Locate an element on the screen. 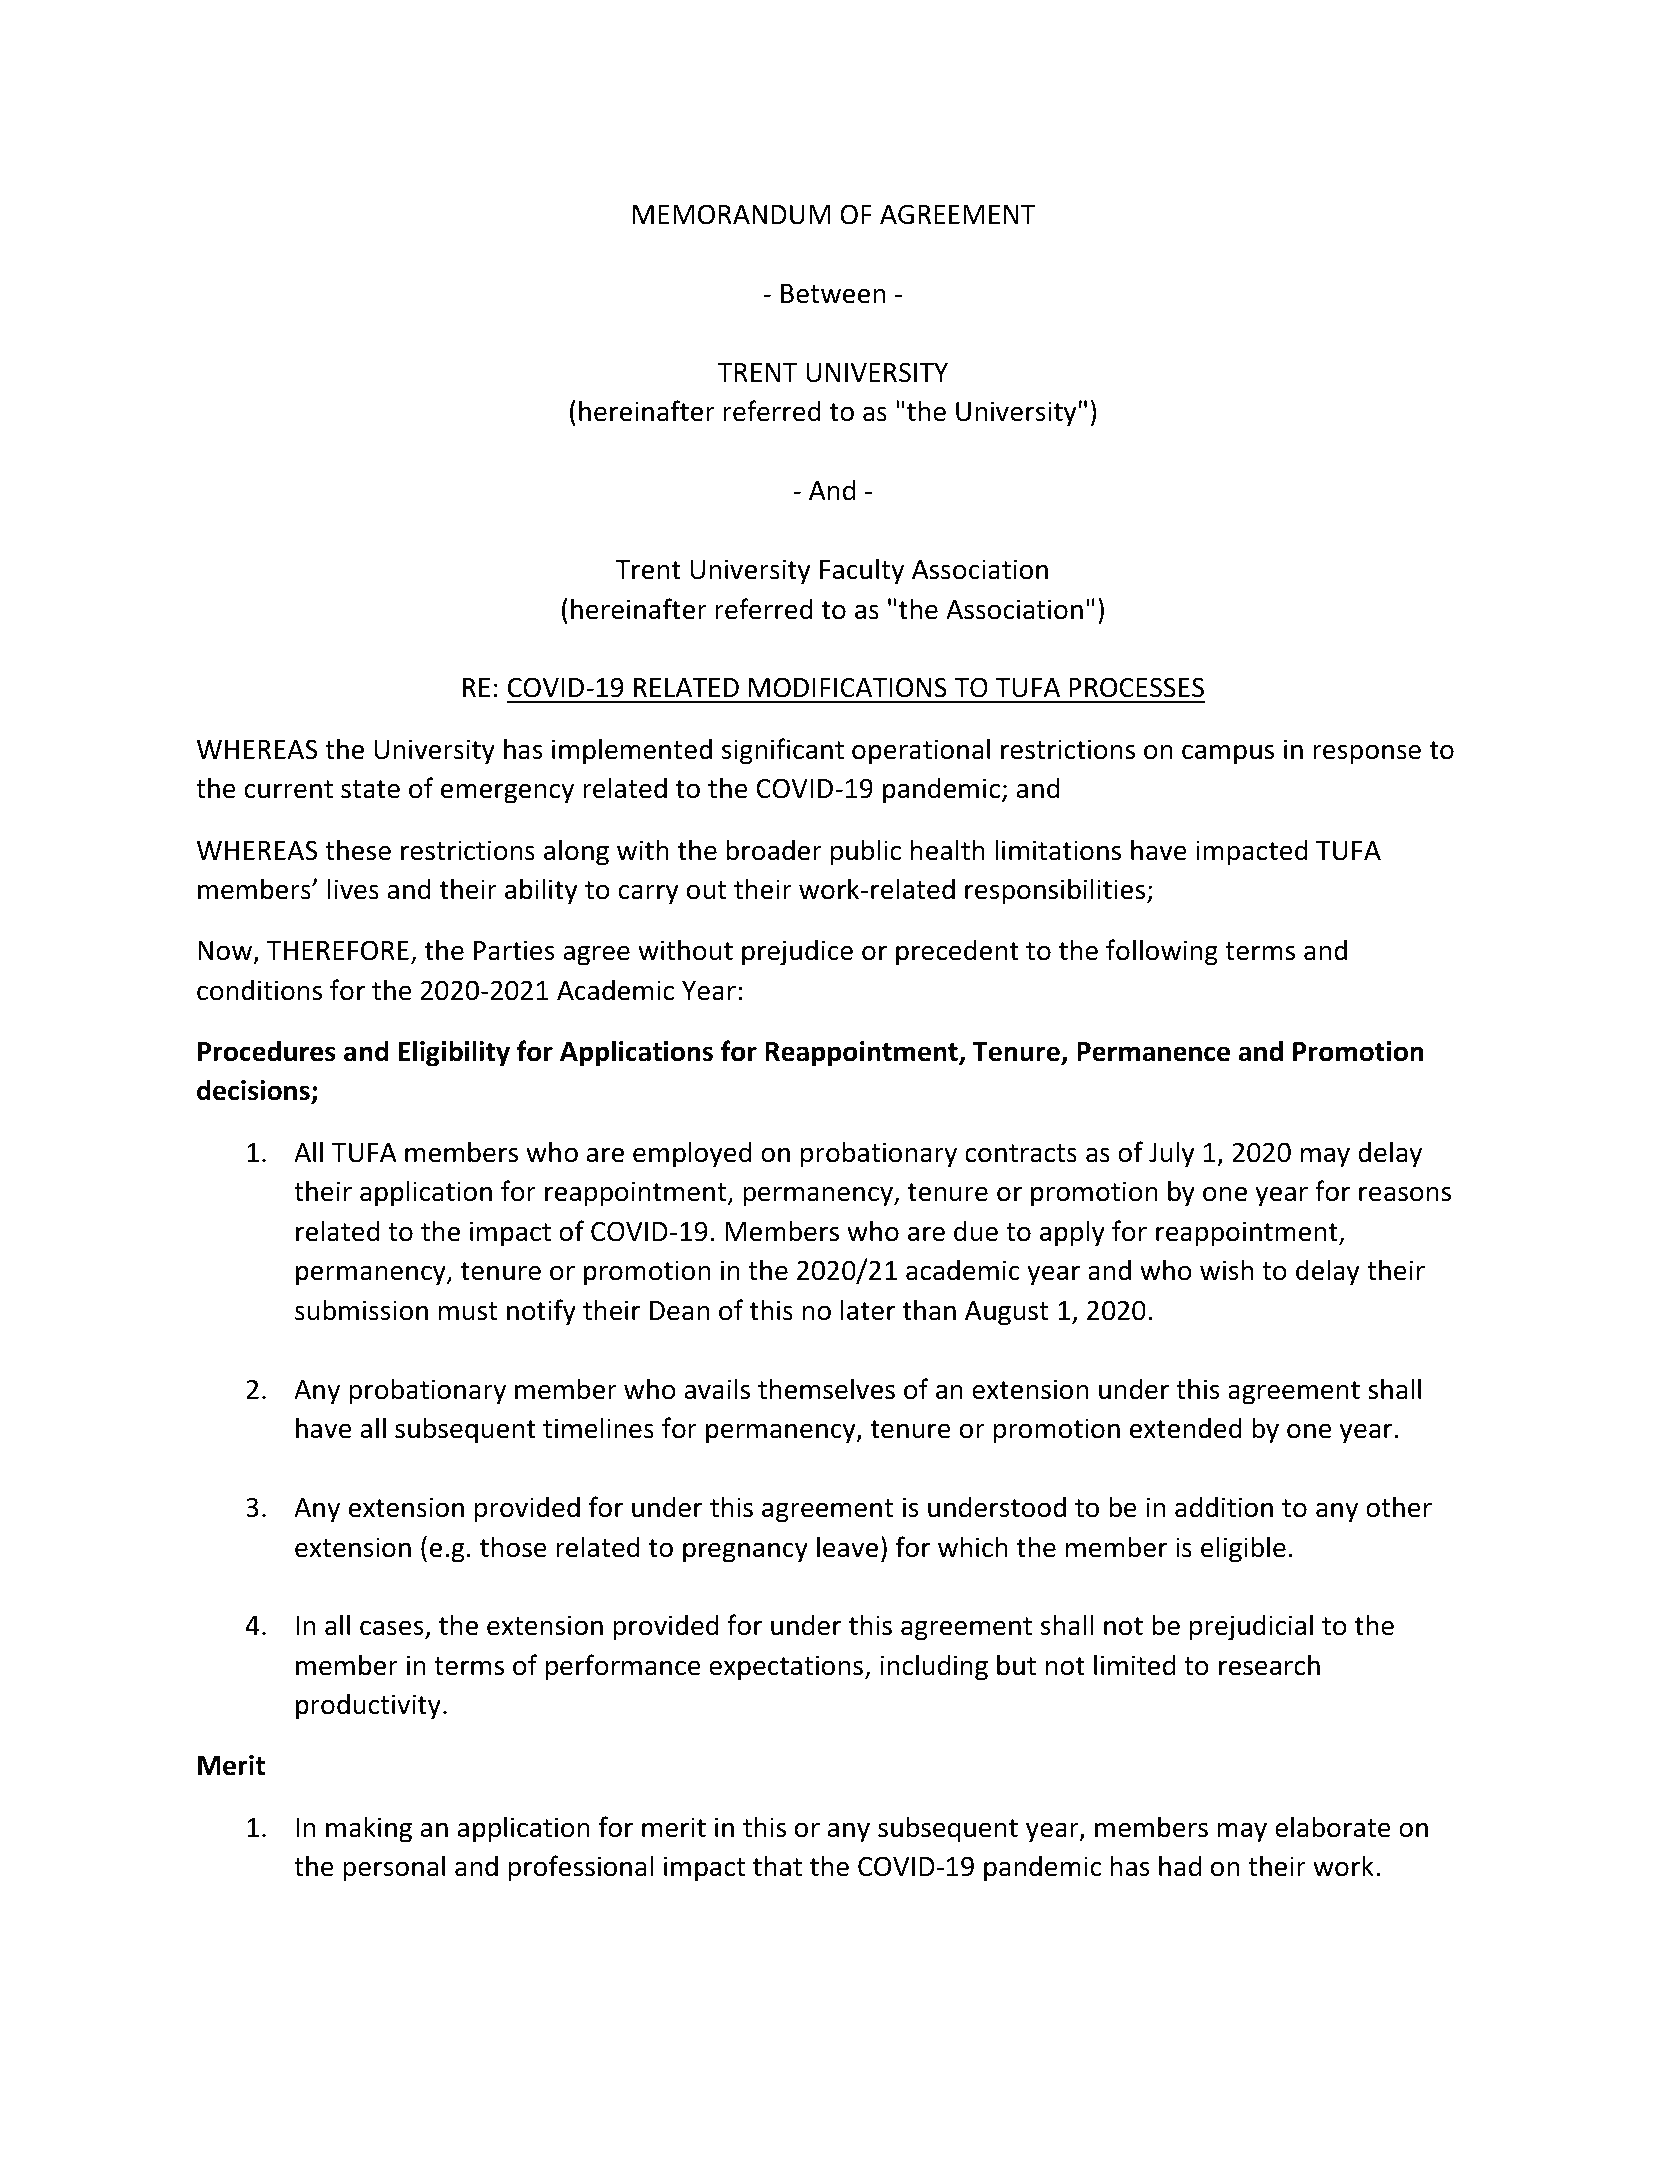 The width and height of the screenshot is (1666, 2157). campus is located at coordinates (1228, 754).
